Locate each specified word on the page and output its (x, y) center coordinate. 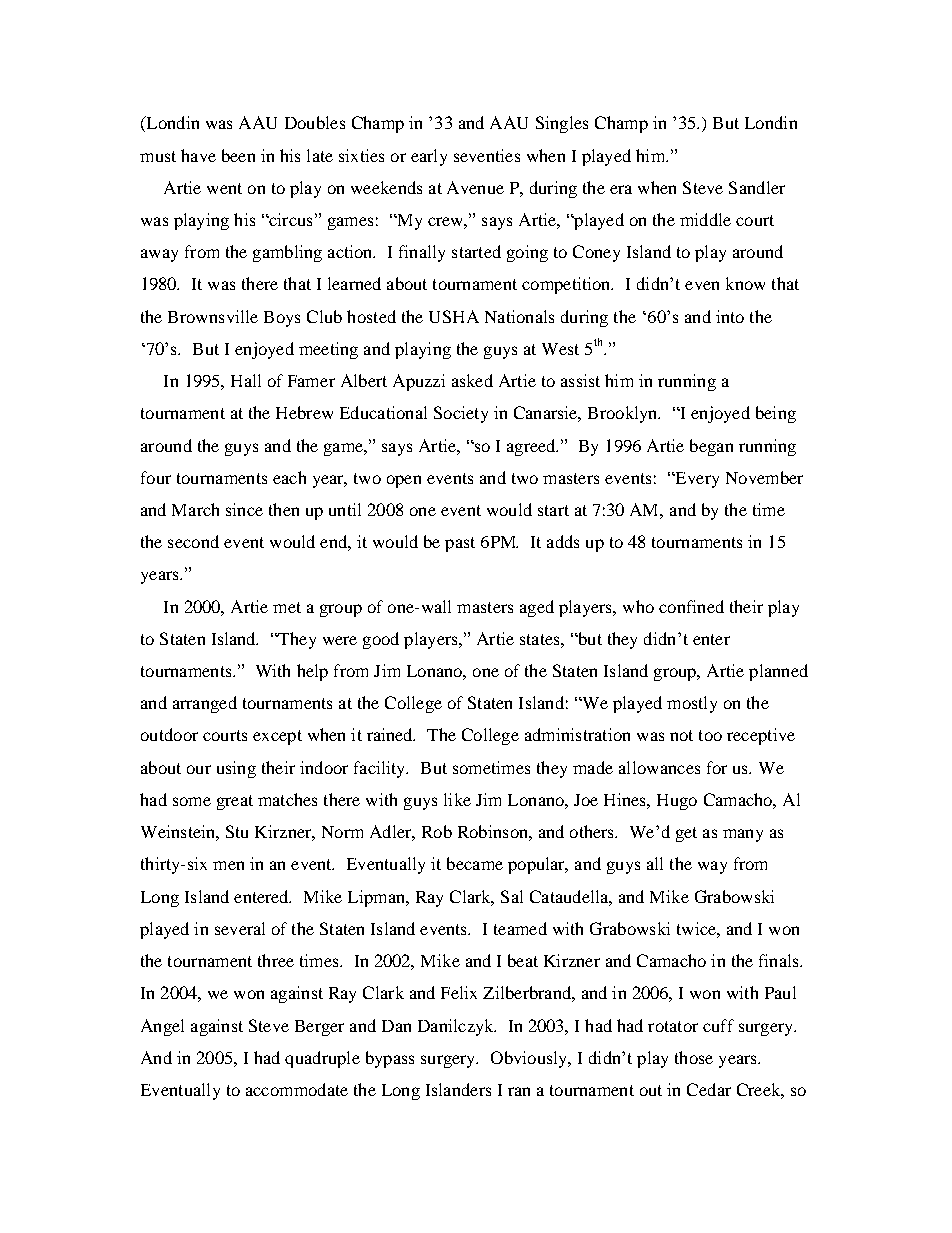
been (238, 155)
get (686, 834)
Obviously (530, 1059)
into (730, 316)
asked (472, 380)
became (475, 863)
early (429, 157)
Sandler (757, 187)
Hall (246, 380)
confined (691, 606)
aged (537, 608)
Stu (237, 831)
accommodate (297, 1089)
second (193, 541)
